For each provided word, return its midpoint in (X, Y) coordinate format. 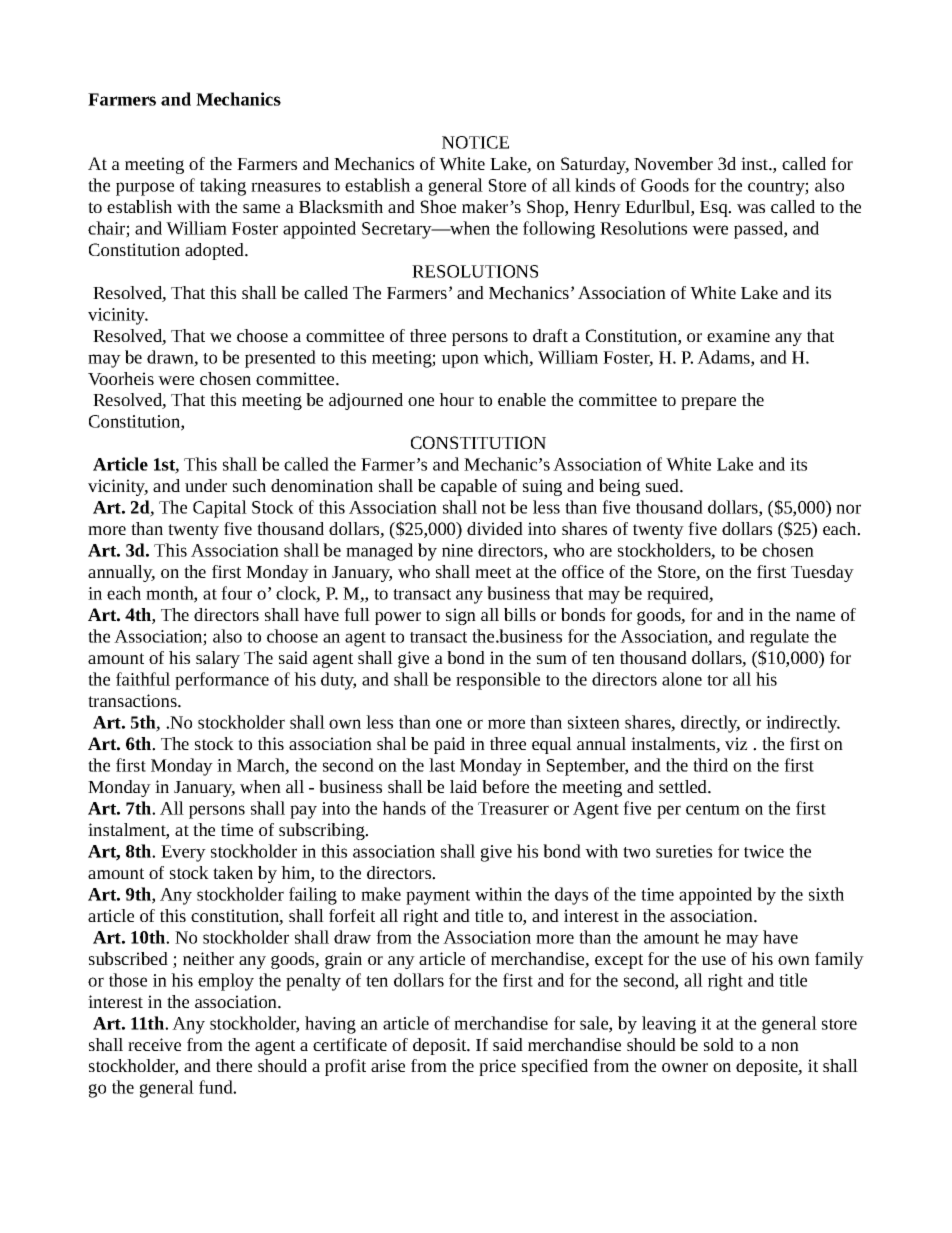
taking (223, 187)
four (236, 593)
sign (461, 616)
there (234, 1065)
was (751, 208)
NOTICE (475, 142)
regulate (779, 638)
